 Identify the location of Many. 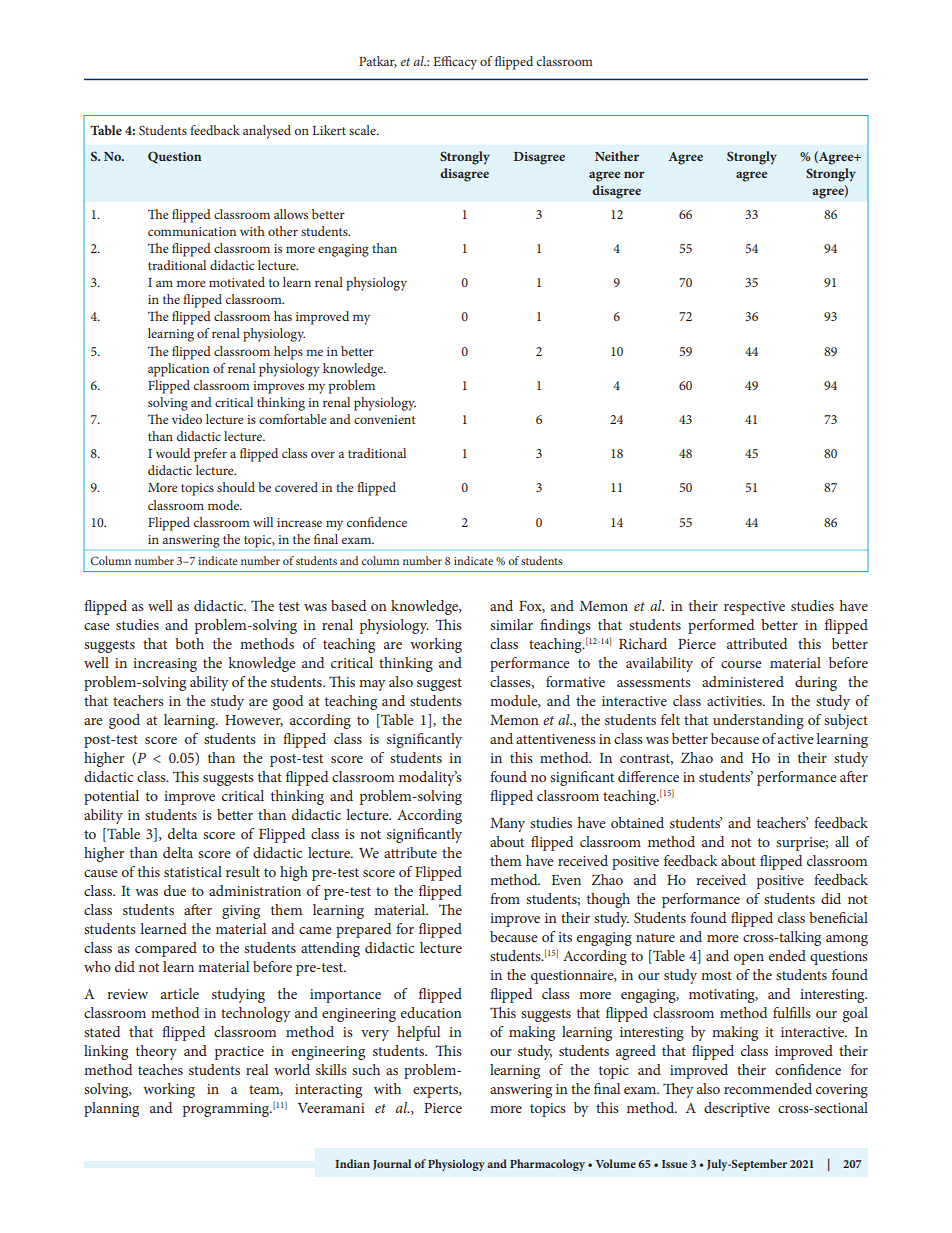
(507, 825).
